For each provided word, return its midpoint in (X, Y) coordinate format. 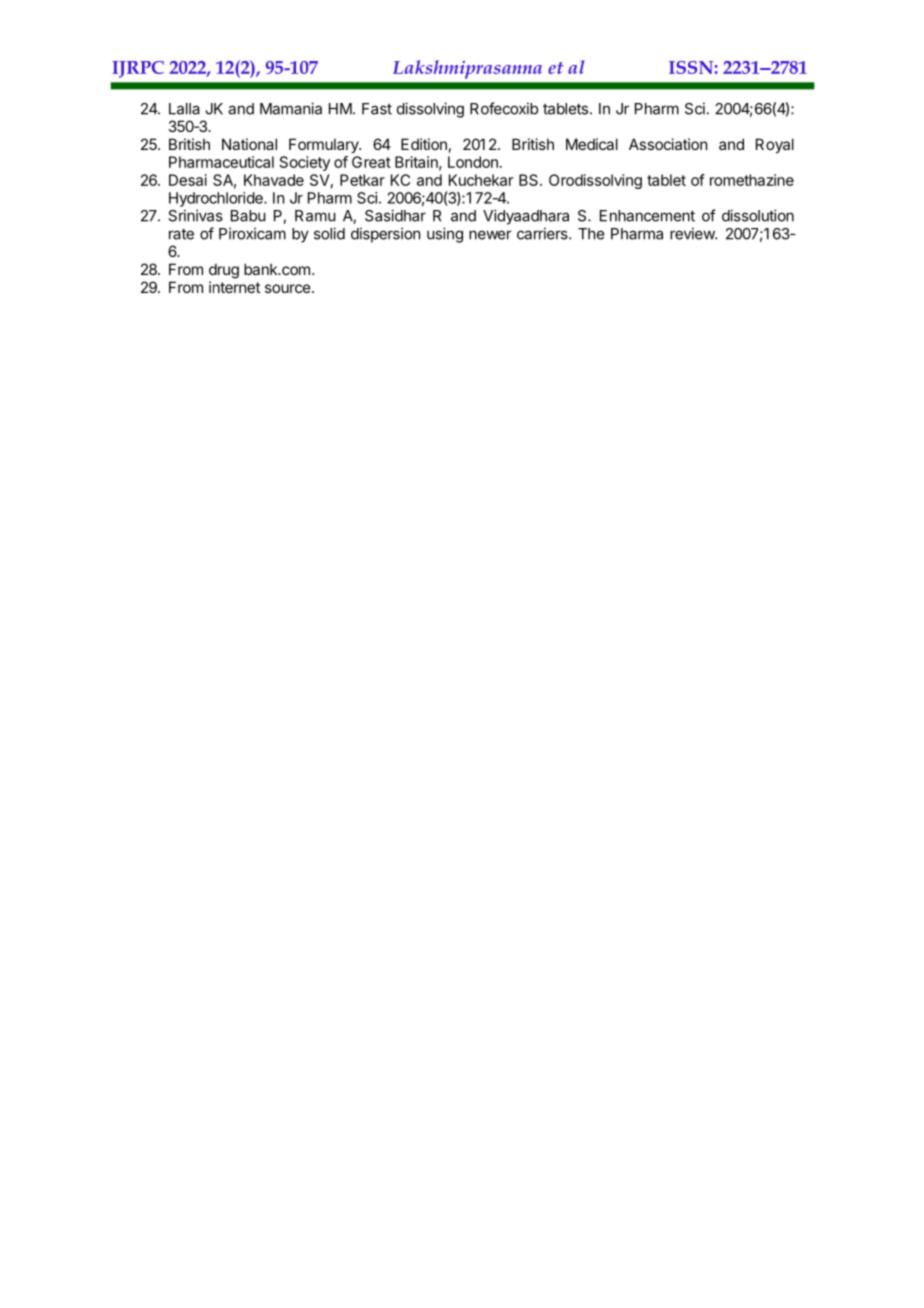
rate (181, 234)
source (288, 288)
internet (234, 287)
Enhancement (647, 216)
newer (490, 235)
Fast (377, 109)
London (473, 162)
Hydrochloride (217, 199)
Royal (775, 145)
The (591, 234)
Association (668, 144)
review (693, 233)
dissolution (758, 215)
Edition (424, 144)
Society (305, 163)
